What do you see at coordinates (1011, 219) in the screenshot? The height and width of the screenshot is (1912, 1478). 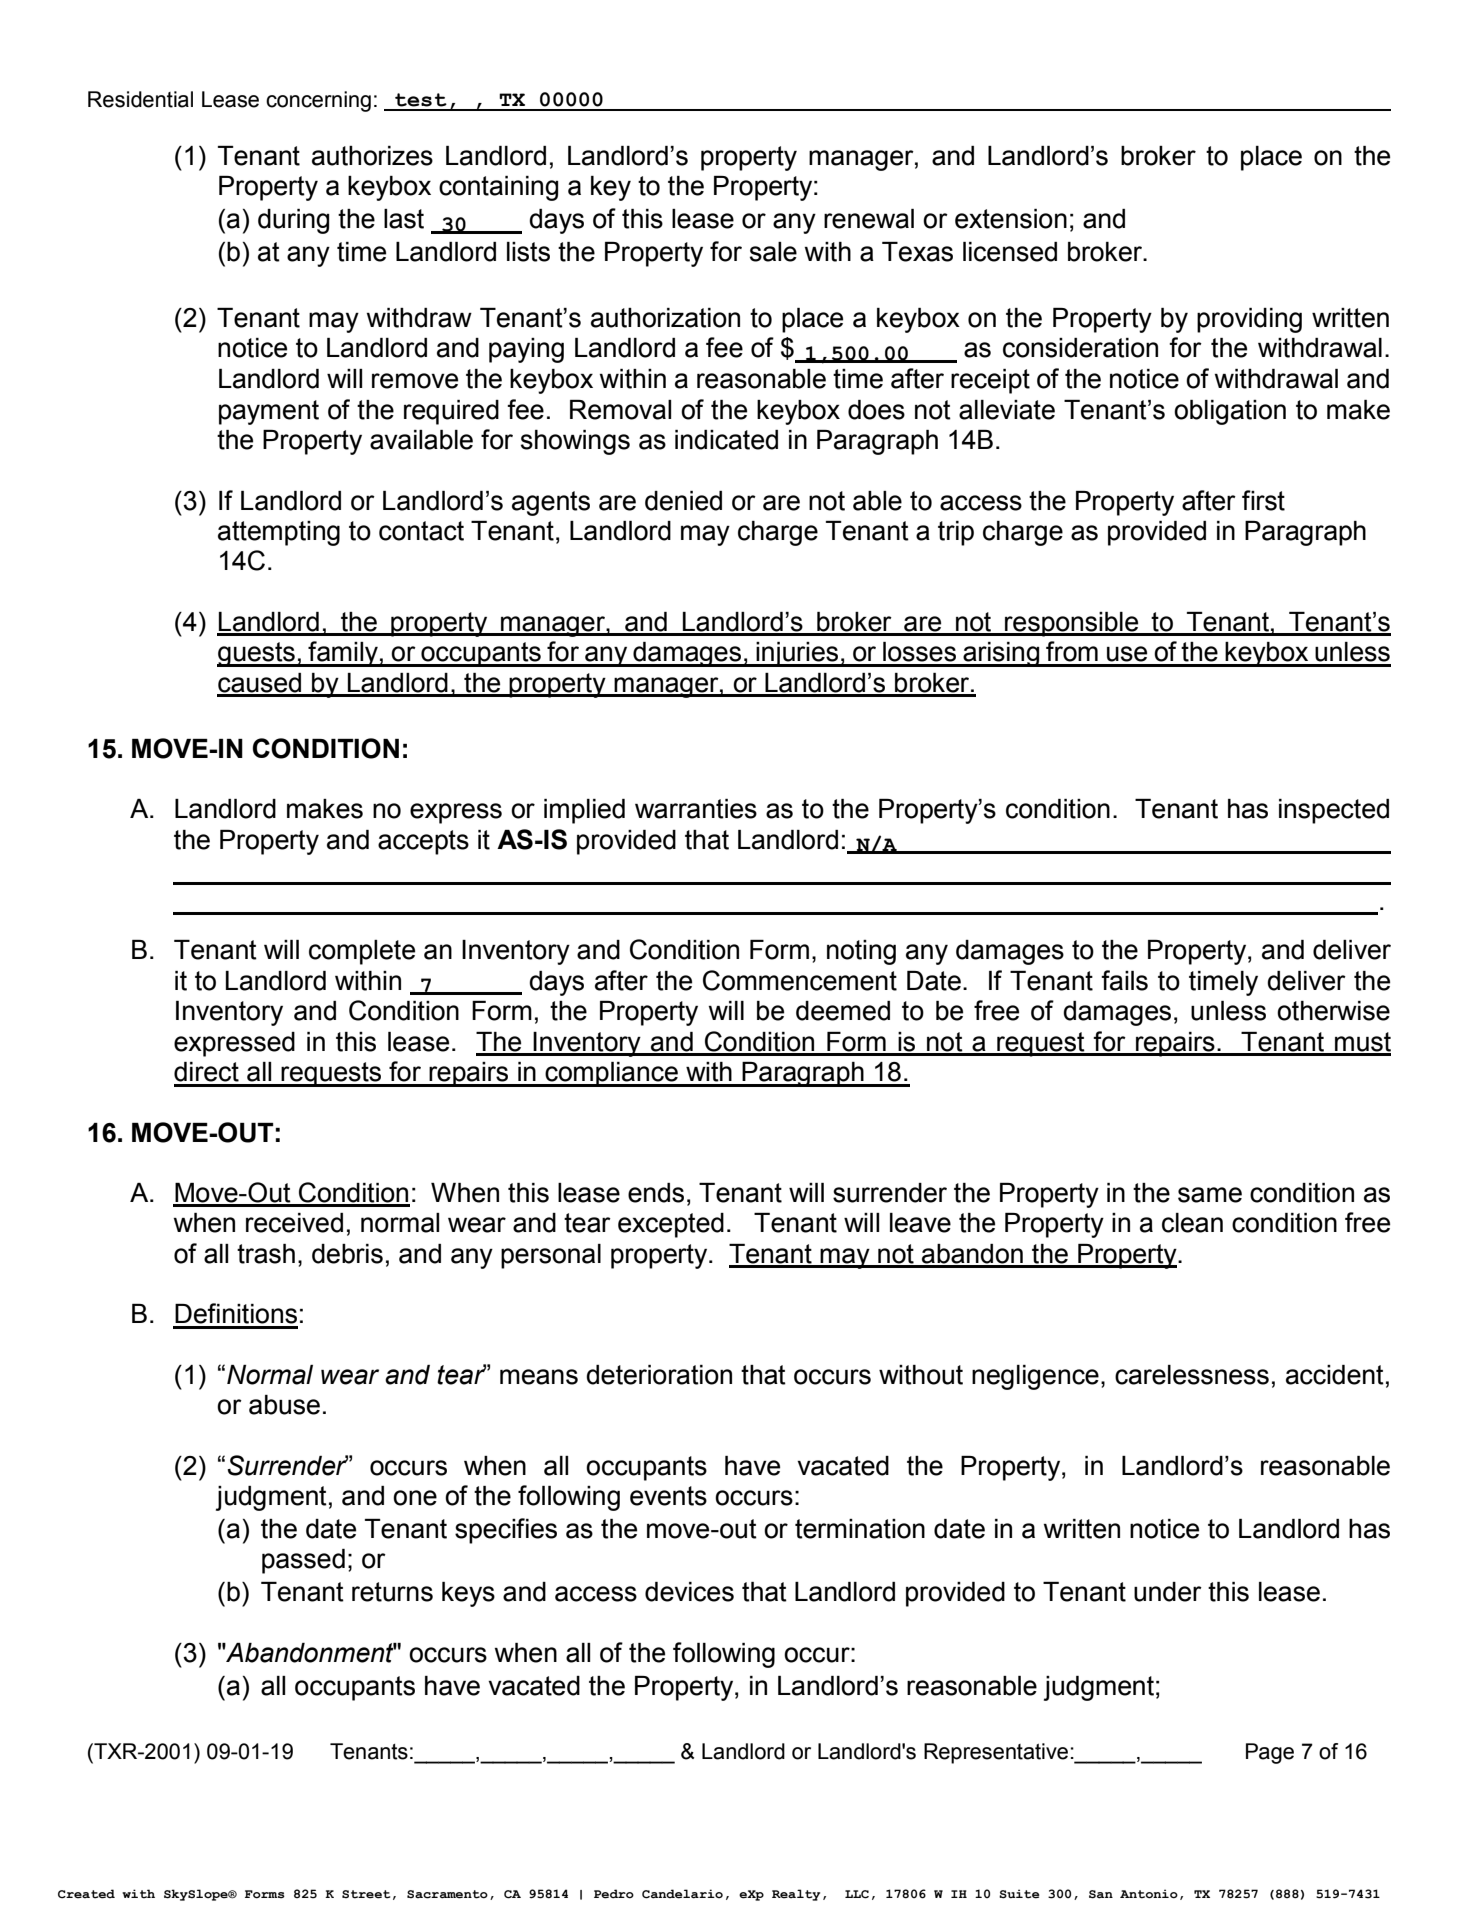 I see `extension` at bounding box center [1011, 219].
